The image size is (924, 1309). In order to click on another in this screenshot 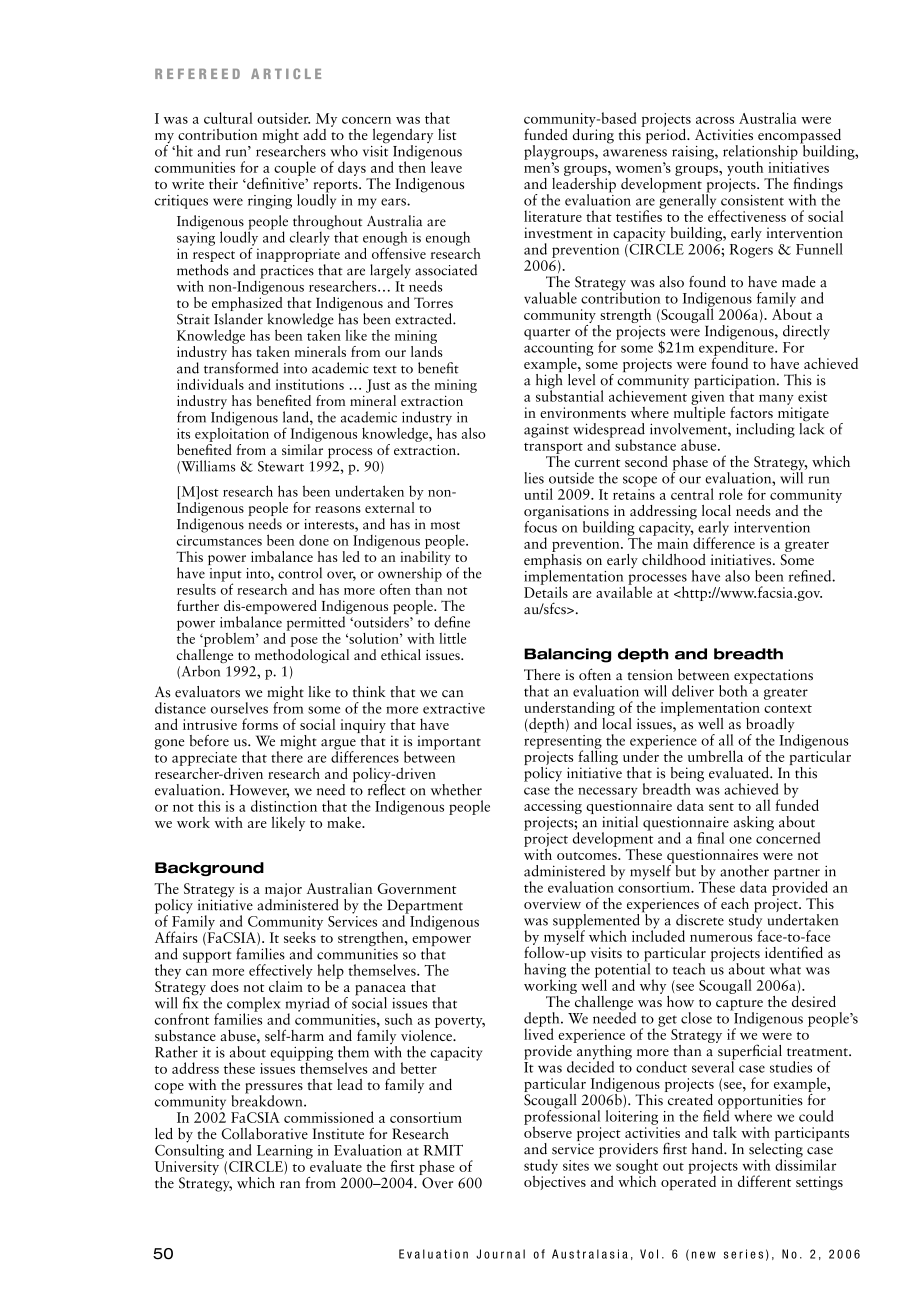, I will do `click(744, 871)`.
